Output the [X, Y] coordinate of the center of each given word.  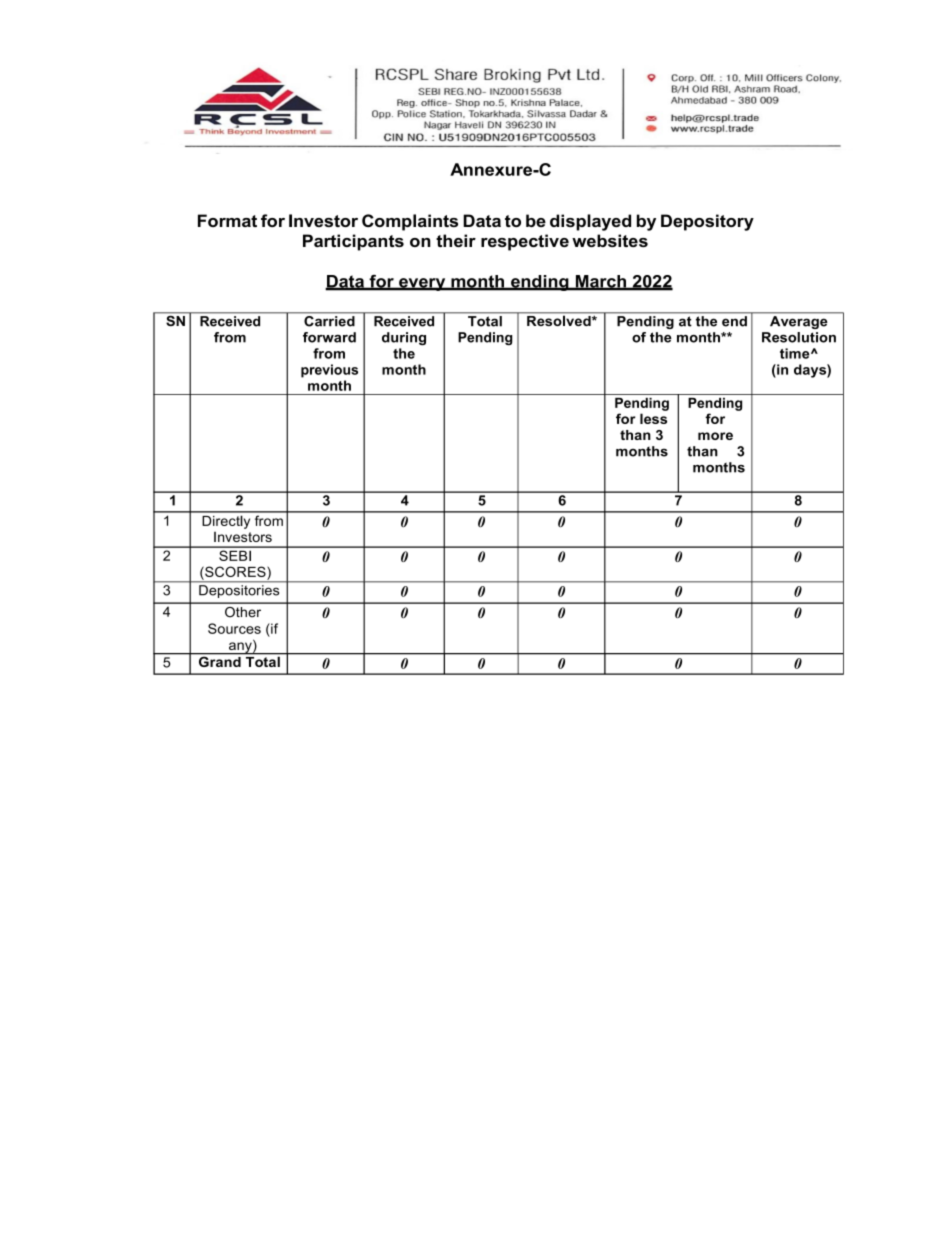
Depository [707, 222]
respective [525, 242]
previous [329, 371]
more [715, 436]
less [653, 418]
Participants [353, 242]
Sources [234, 628]
